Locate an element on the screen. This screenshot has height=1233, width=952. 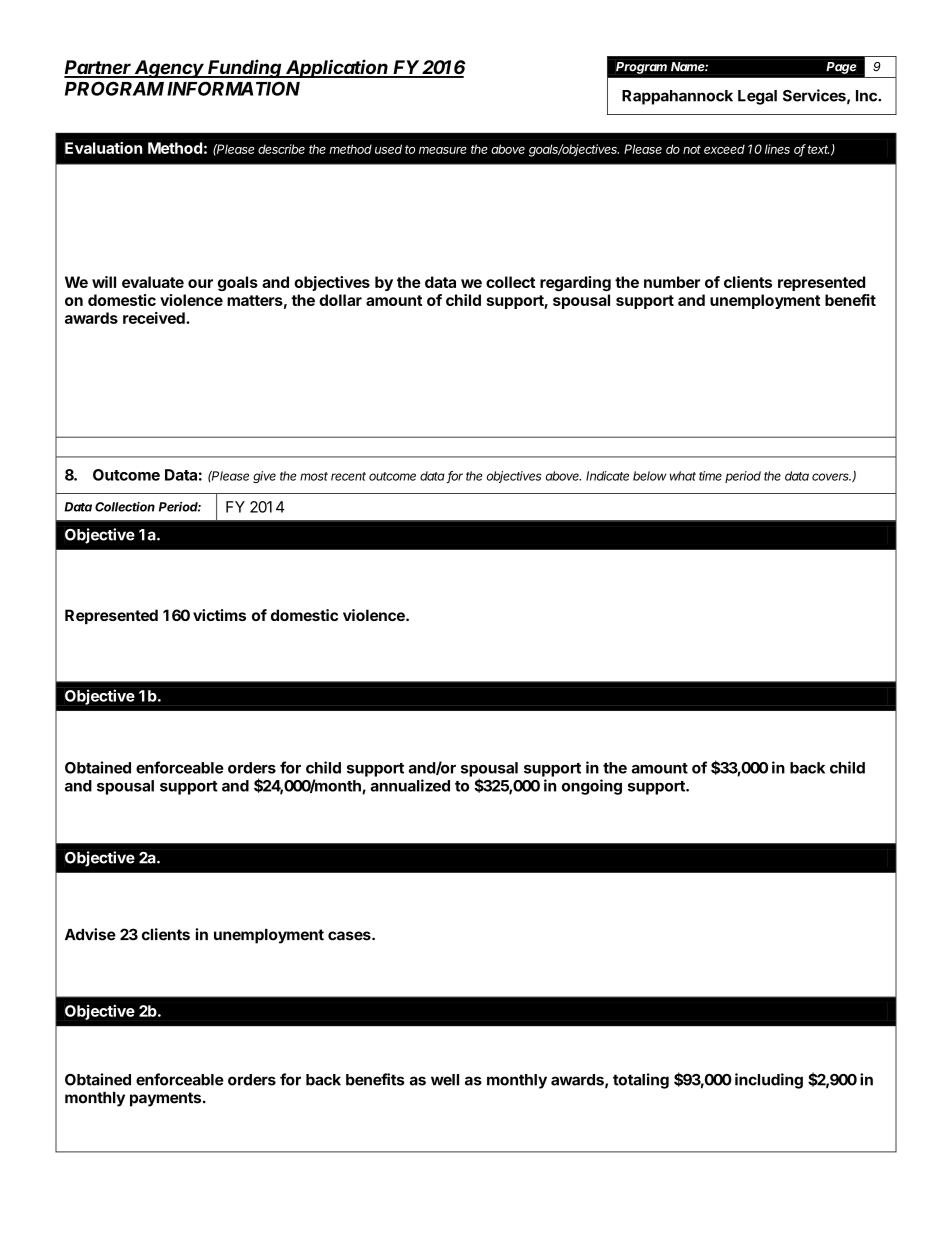
including is located at coordinates (769, 1081).
